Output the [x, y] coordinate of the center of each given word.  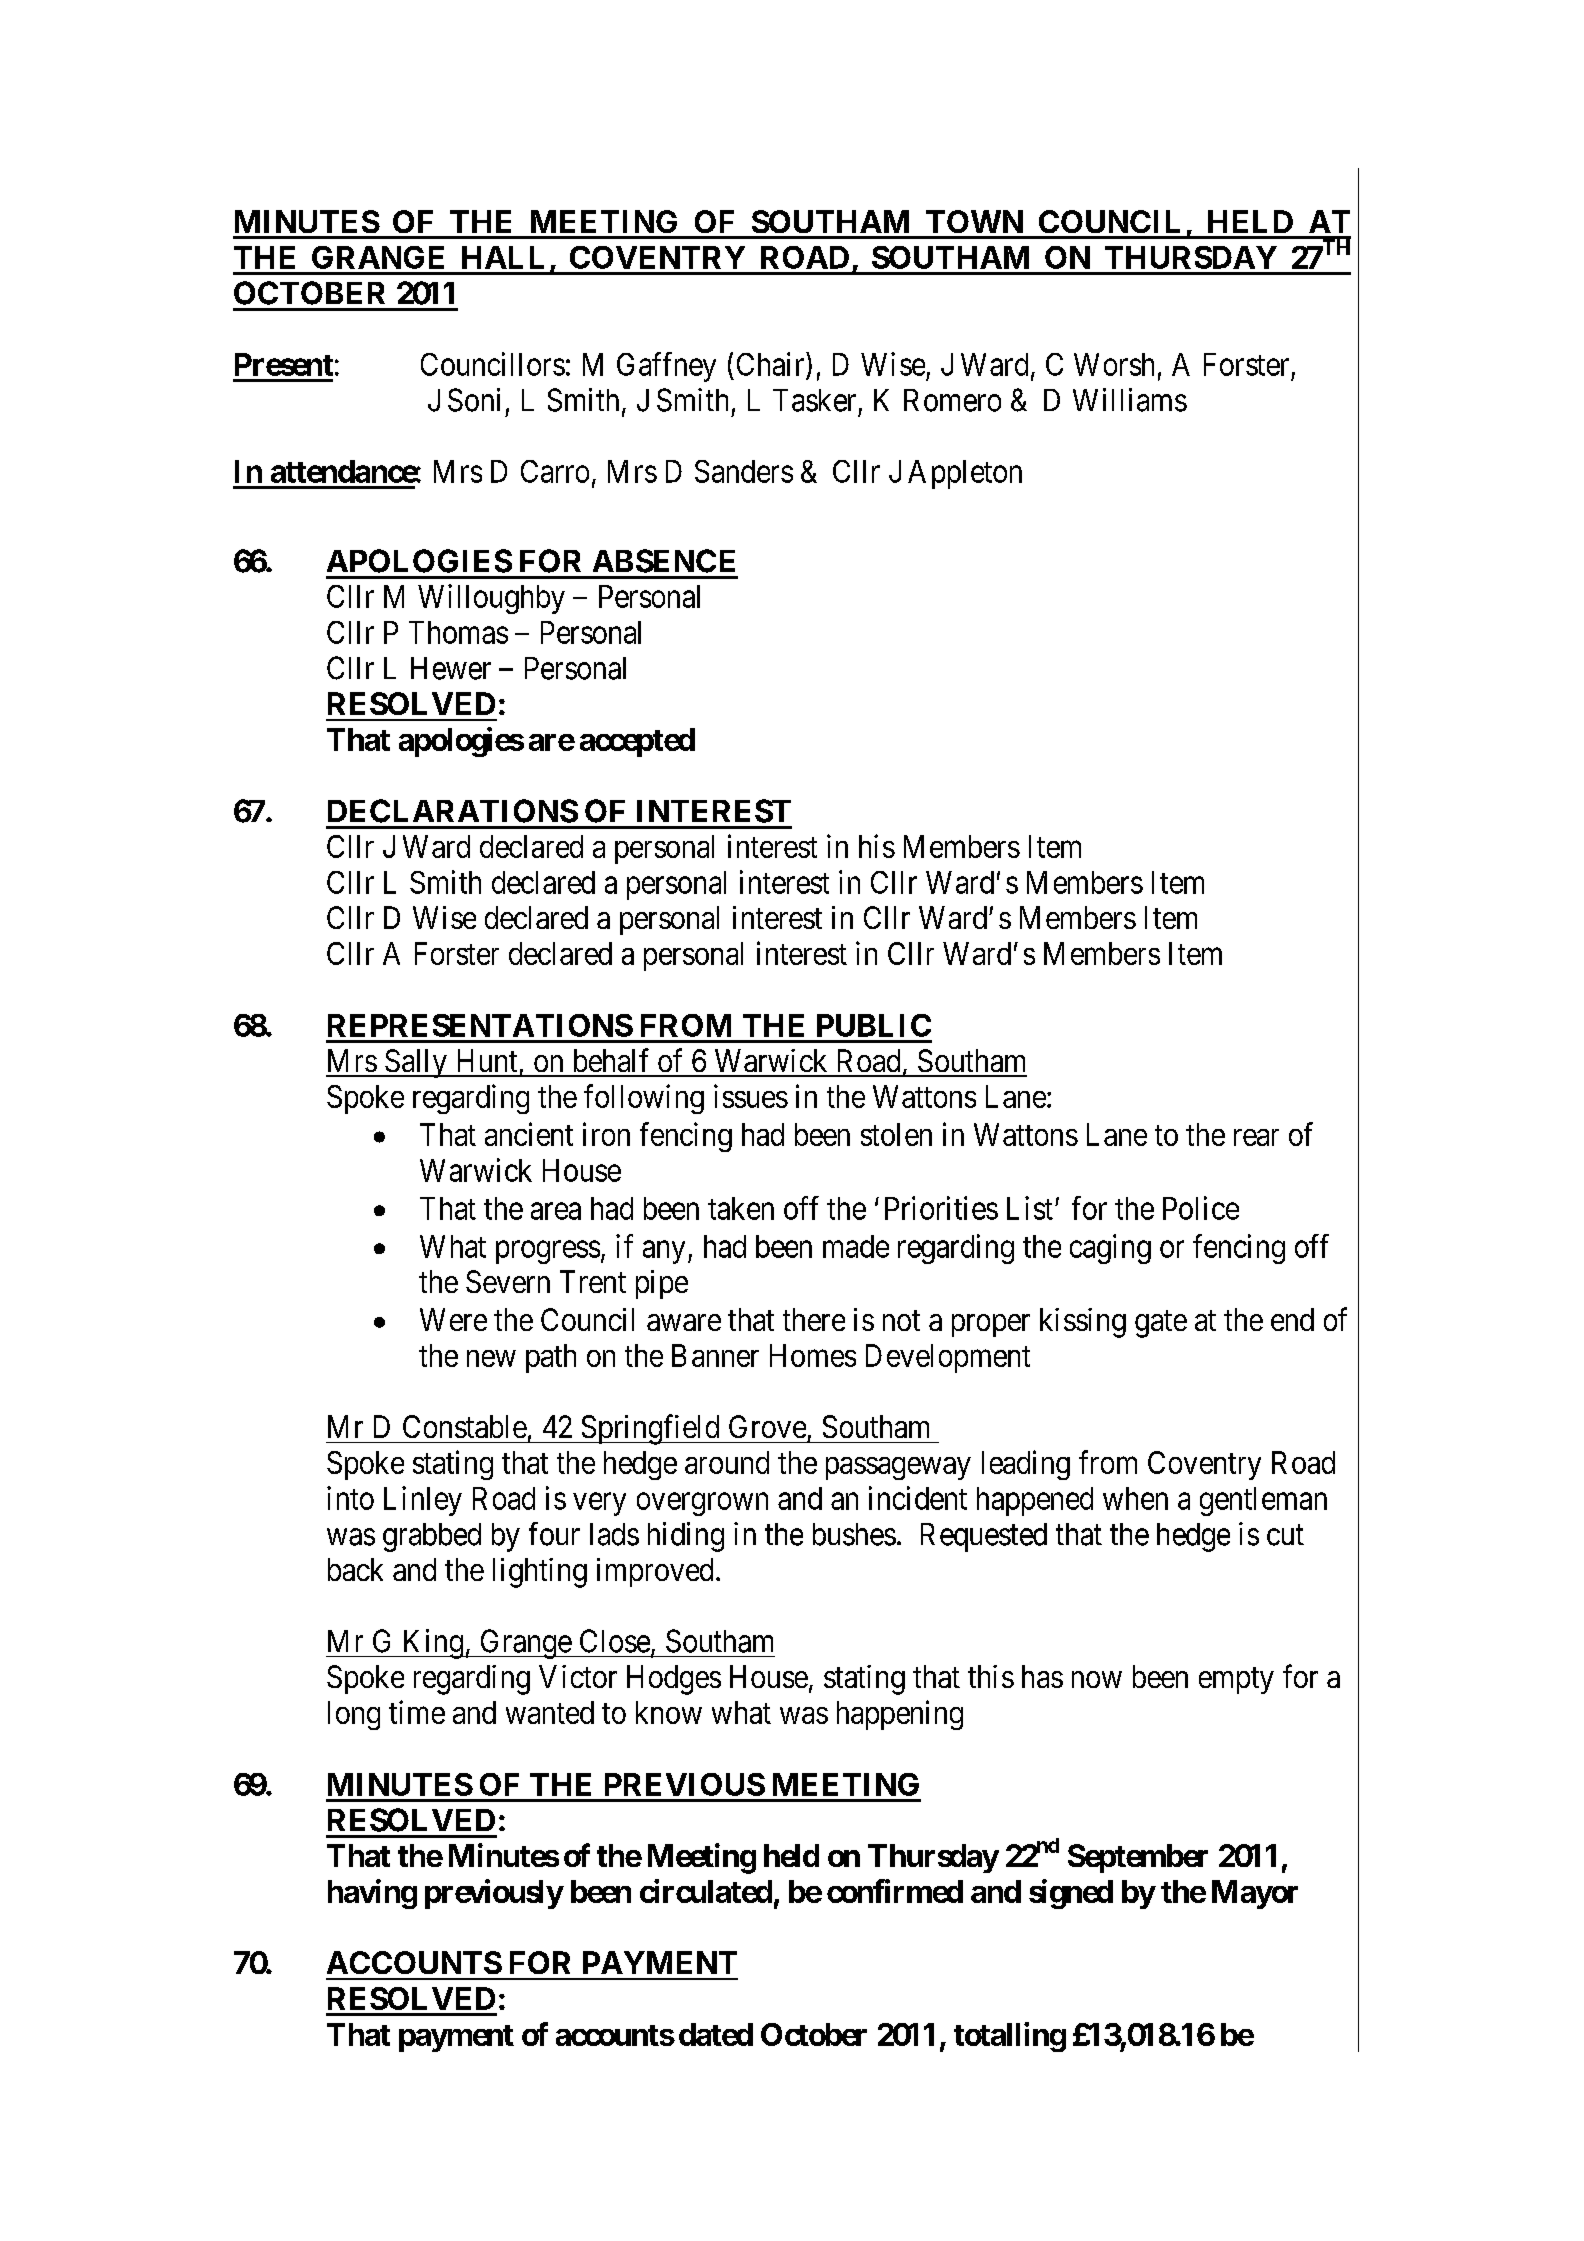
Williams [1130, 400]
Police [1201, 1208]
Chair [772, 364]
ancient [529, 1134]
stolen [896, 1134]
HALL [503, 257]
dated [716, 2034]
